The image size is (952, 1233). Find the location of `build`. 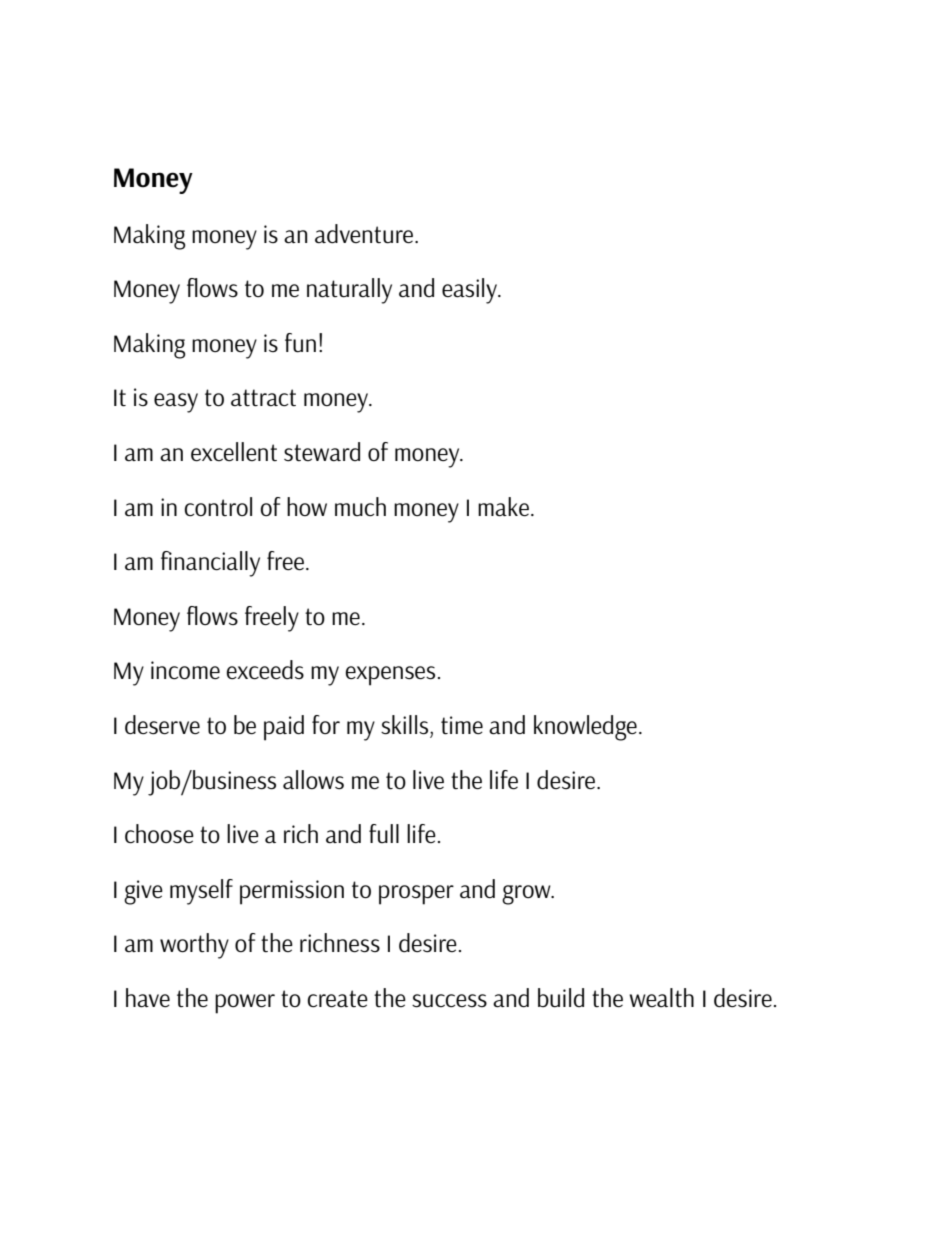

build is located at coordinates (561, 998).
